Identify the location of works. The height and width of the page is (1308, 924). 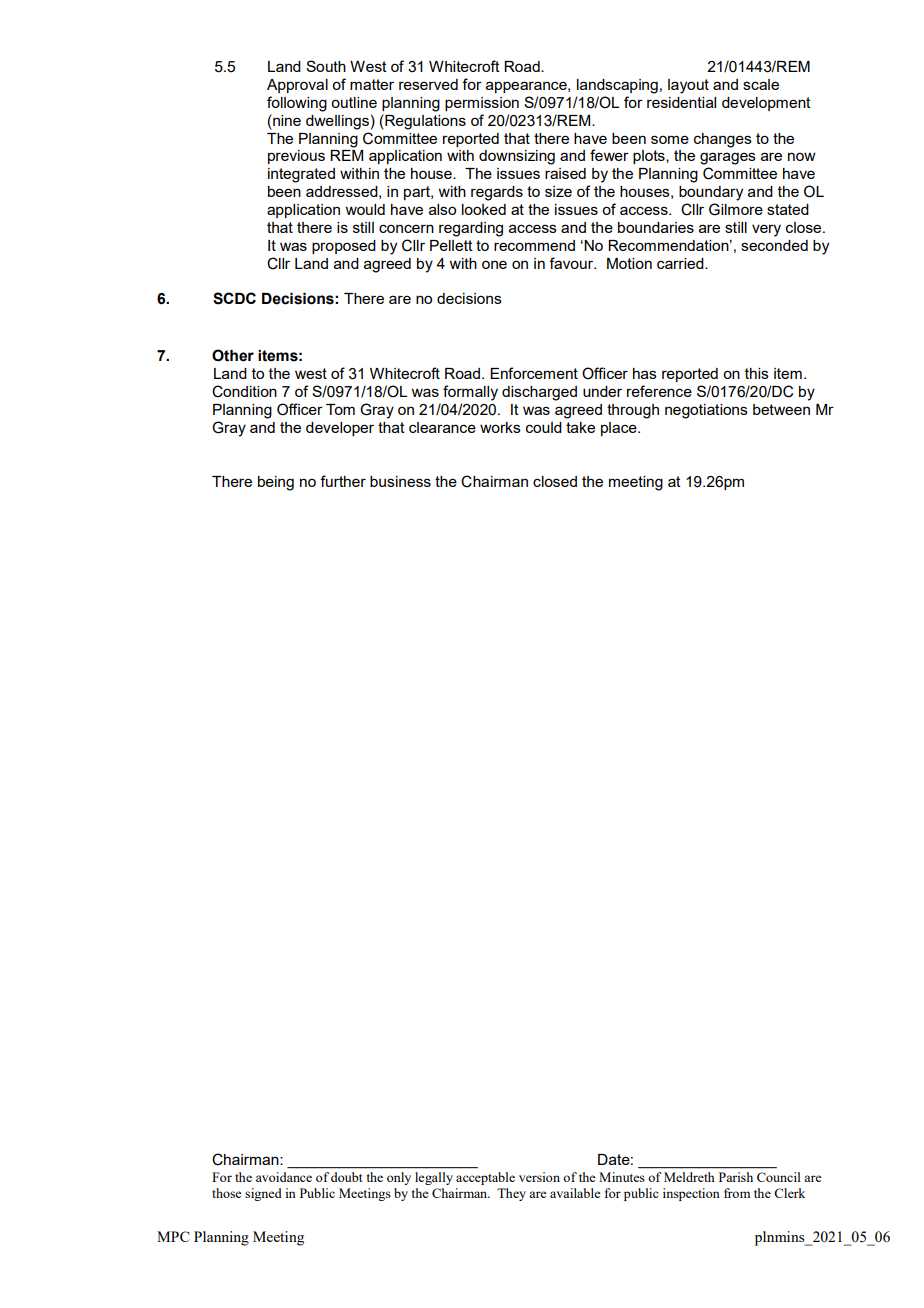
(500, 427).
